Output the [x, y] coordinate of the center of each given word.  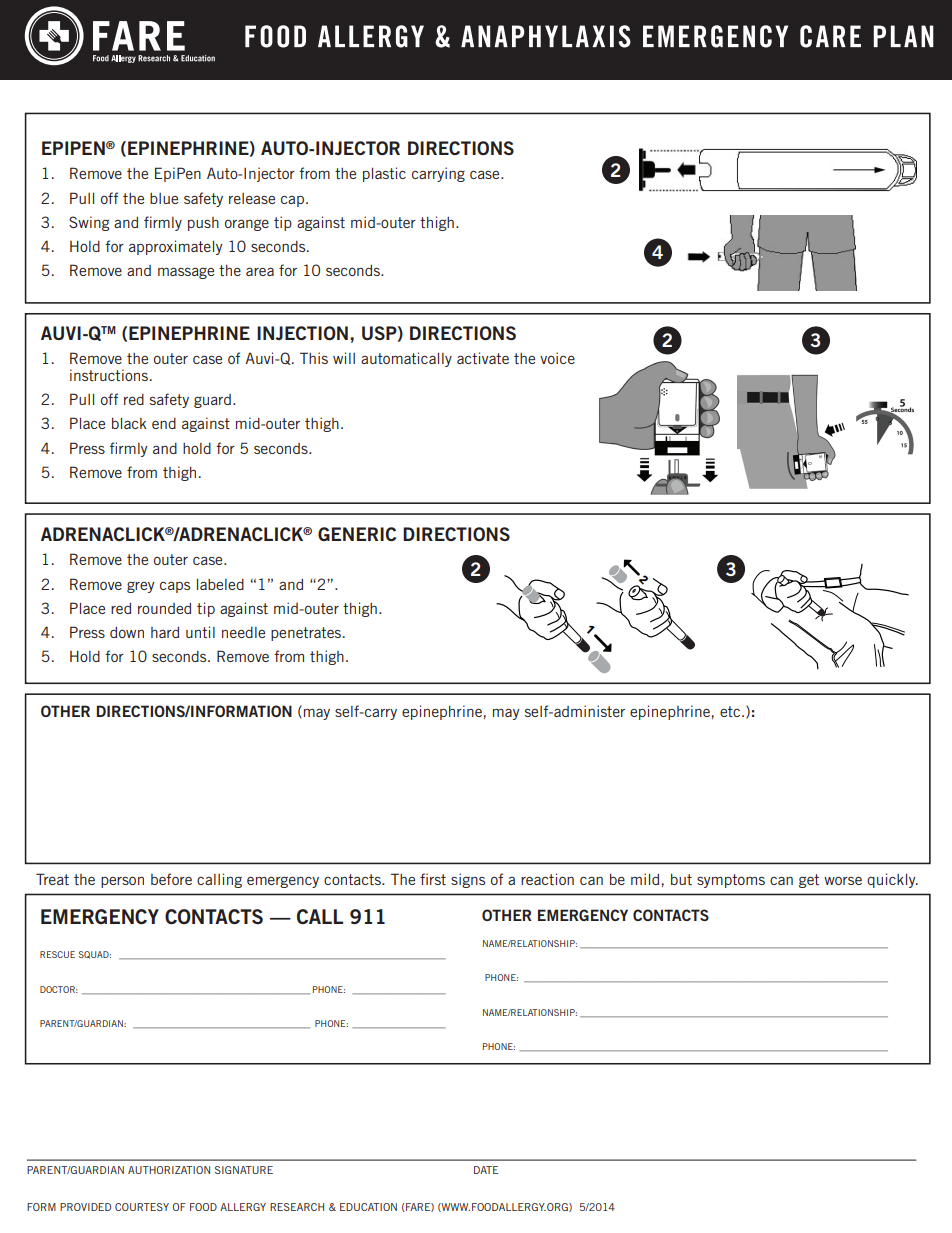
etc [731, 711]
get [809, 881]
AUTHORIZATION [169, 1170]
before [171, 879]
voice [557, 358]
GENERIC [357, 534]
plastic [384, 174]
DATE [486, 1170]
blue [164, 198]
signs [468, 880]
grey [141, 587]
